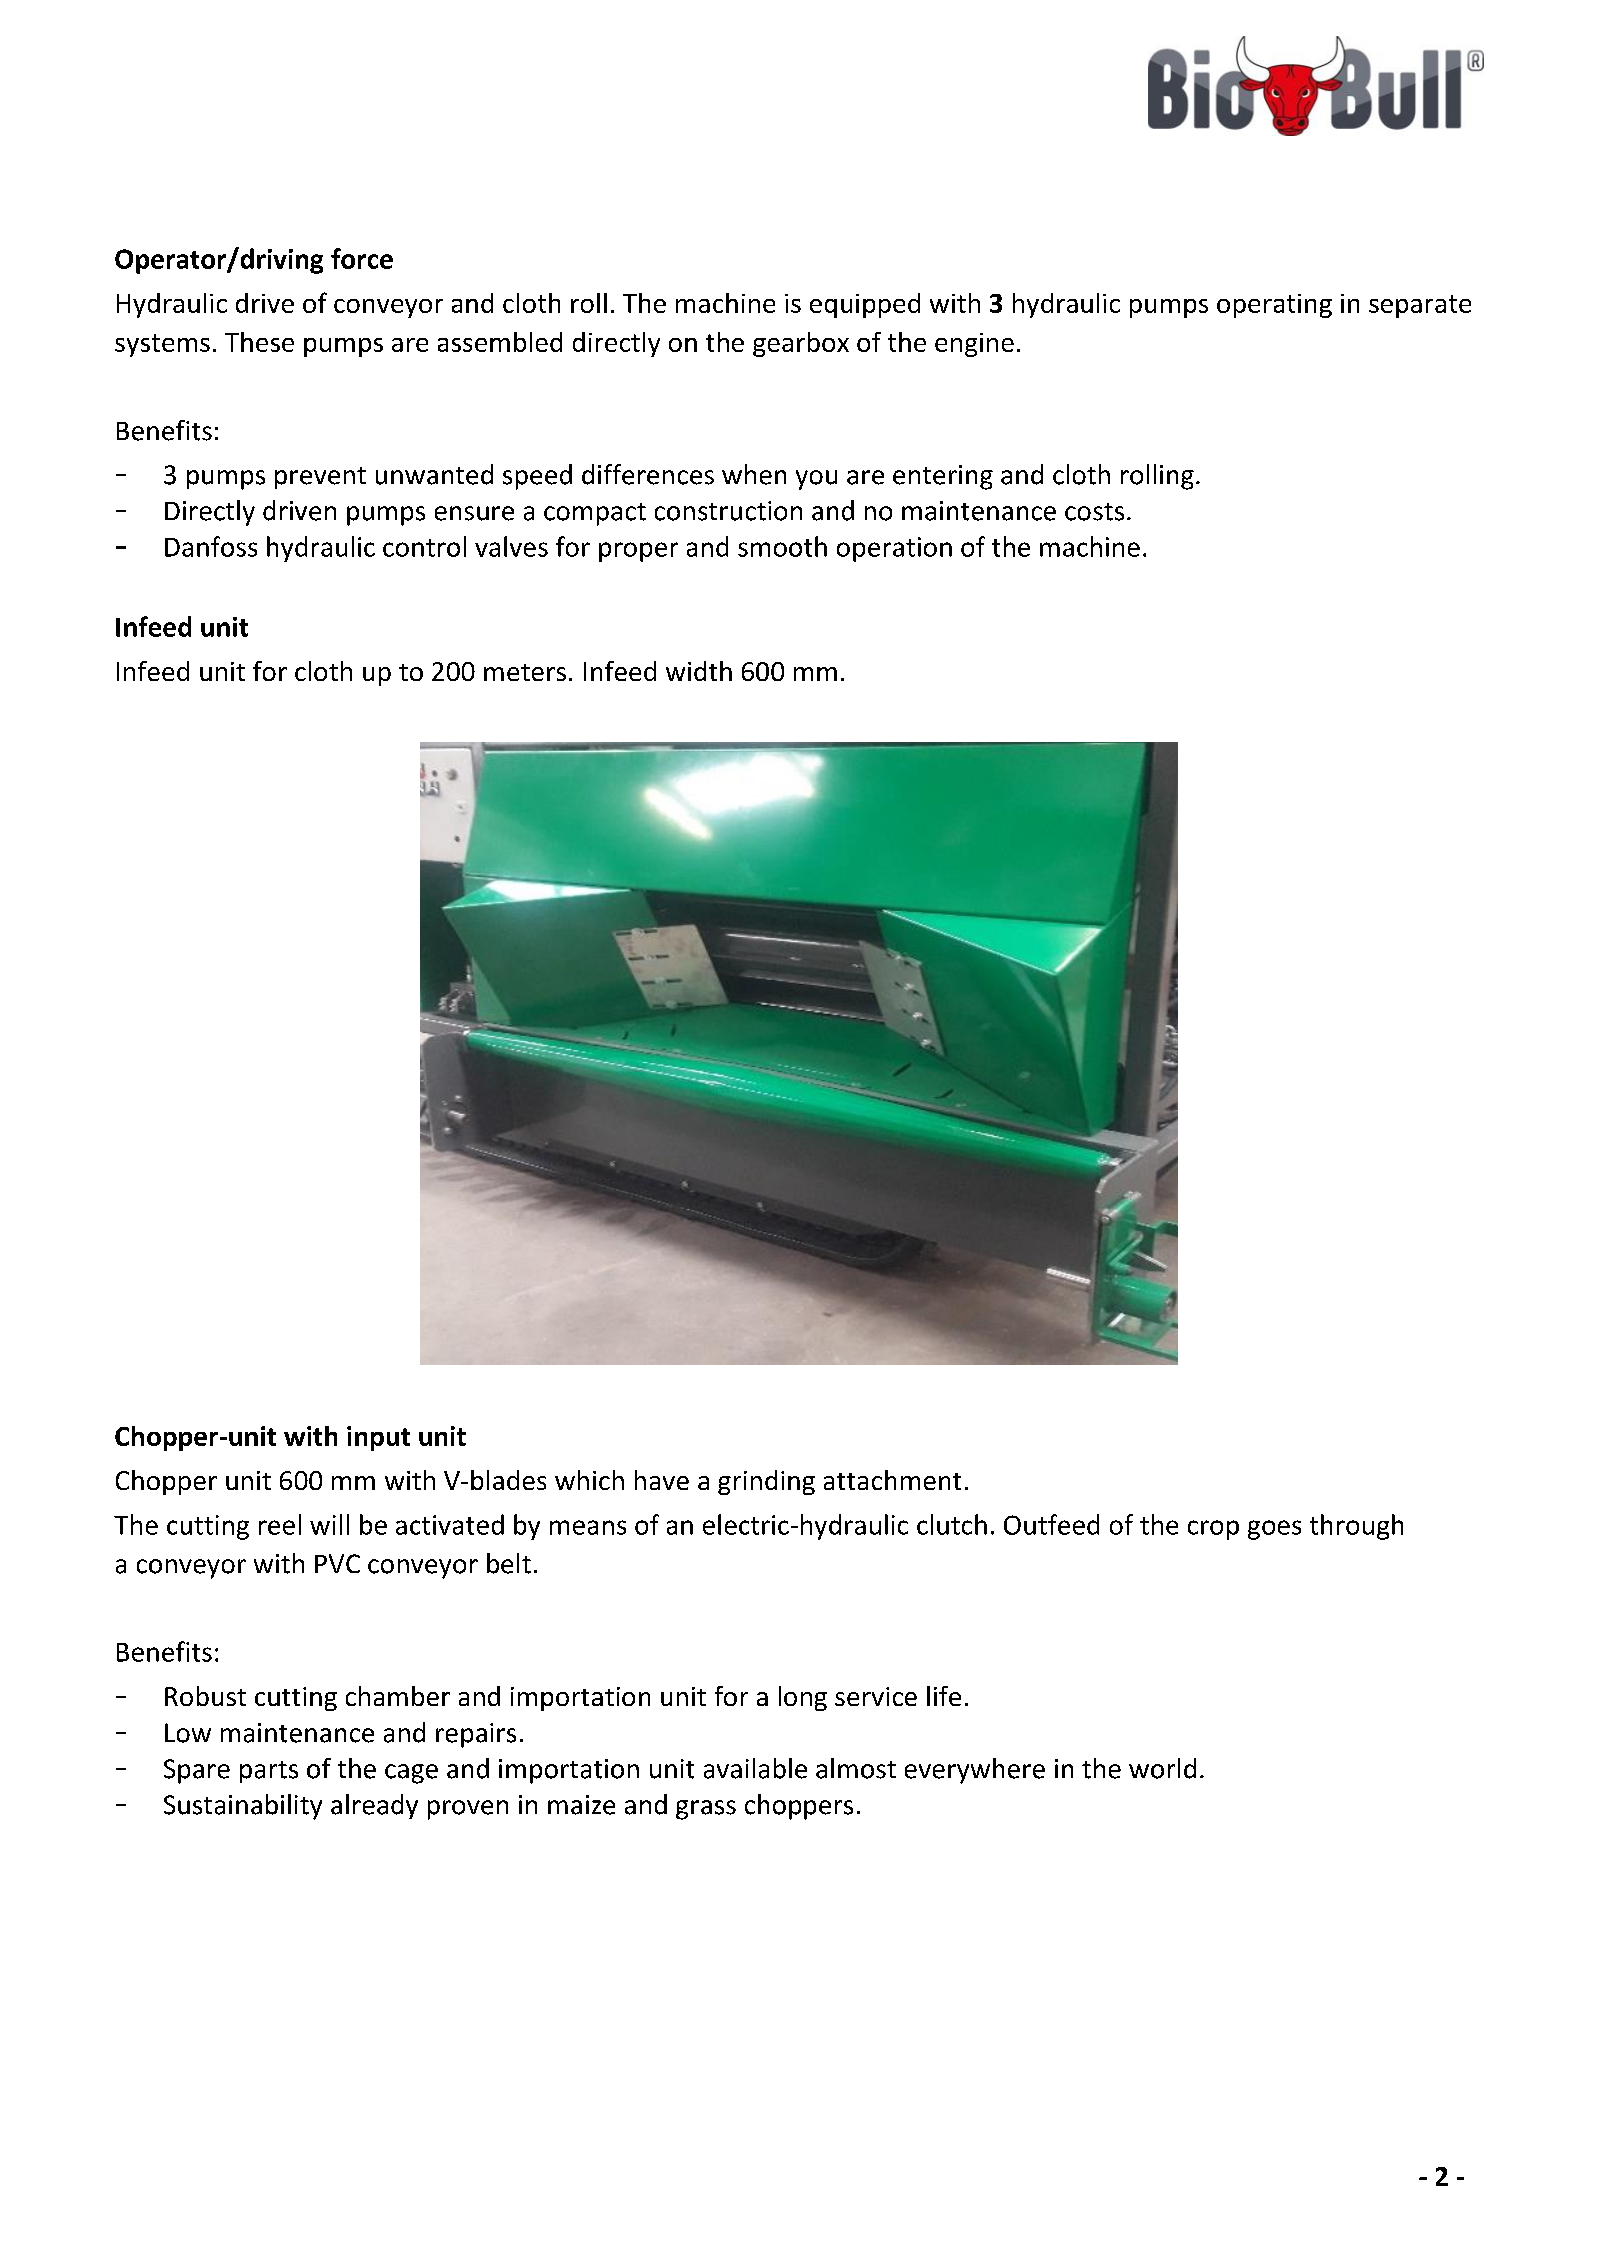 This screenshot has height=2259, width=1598. I want to click on input, so click(378, 1438).
